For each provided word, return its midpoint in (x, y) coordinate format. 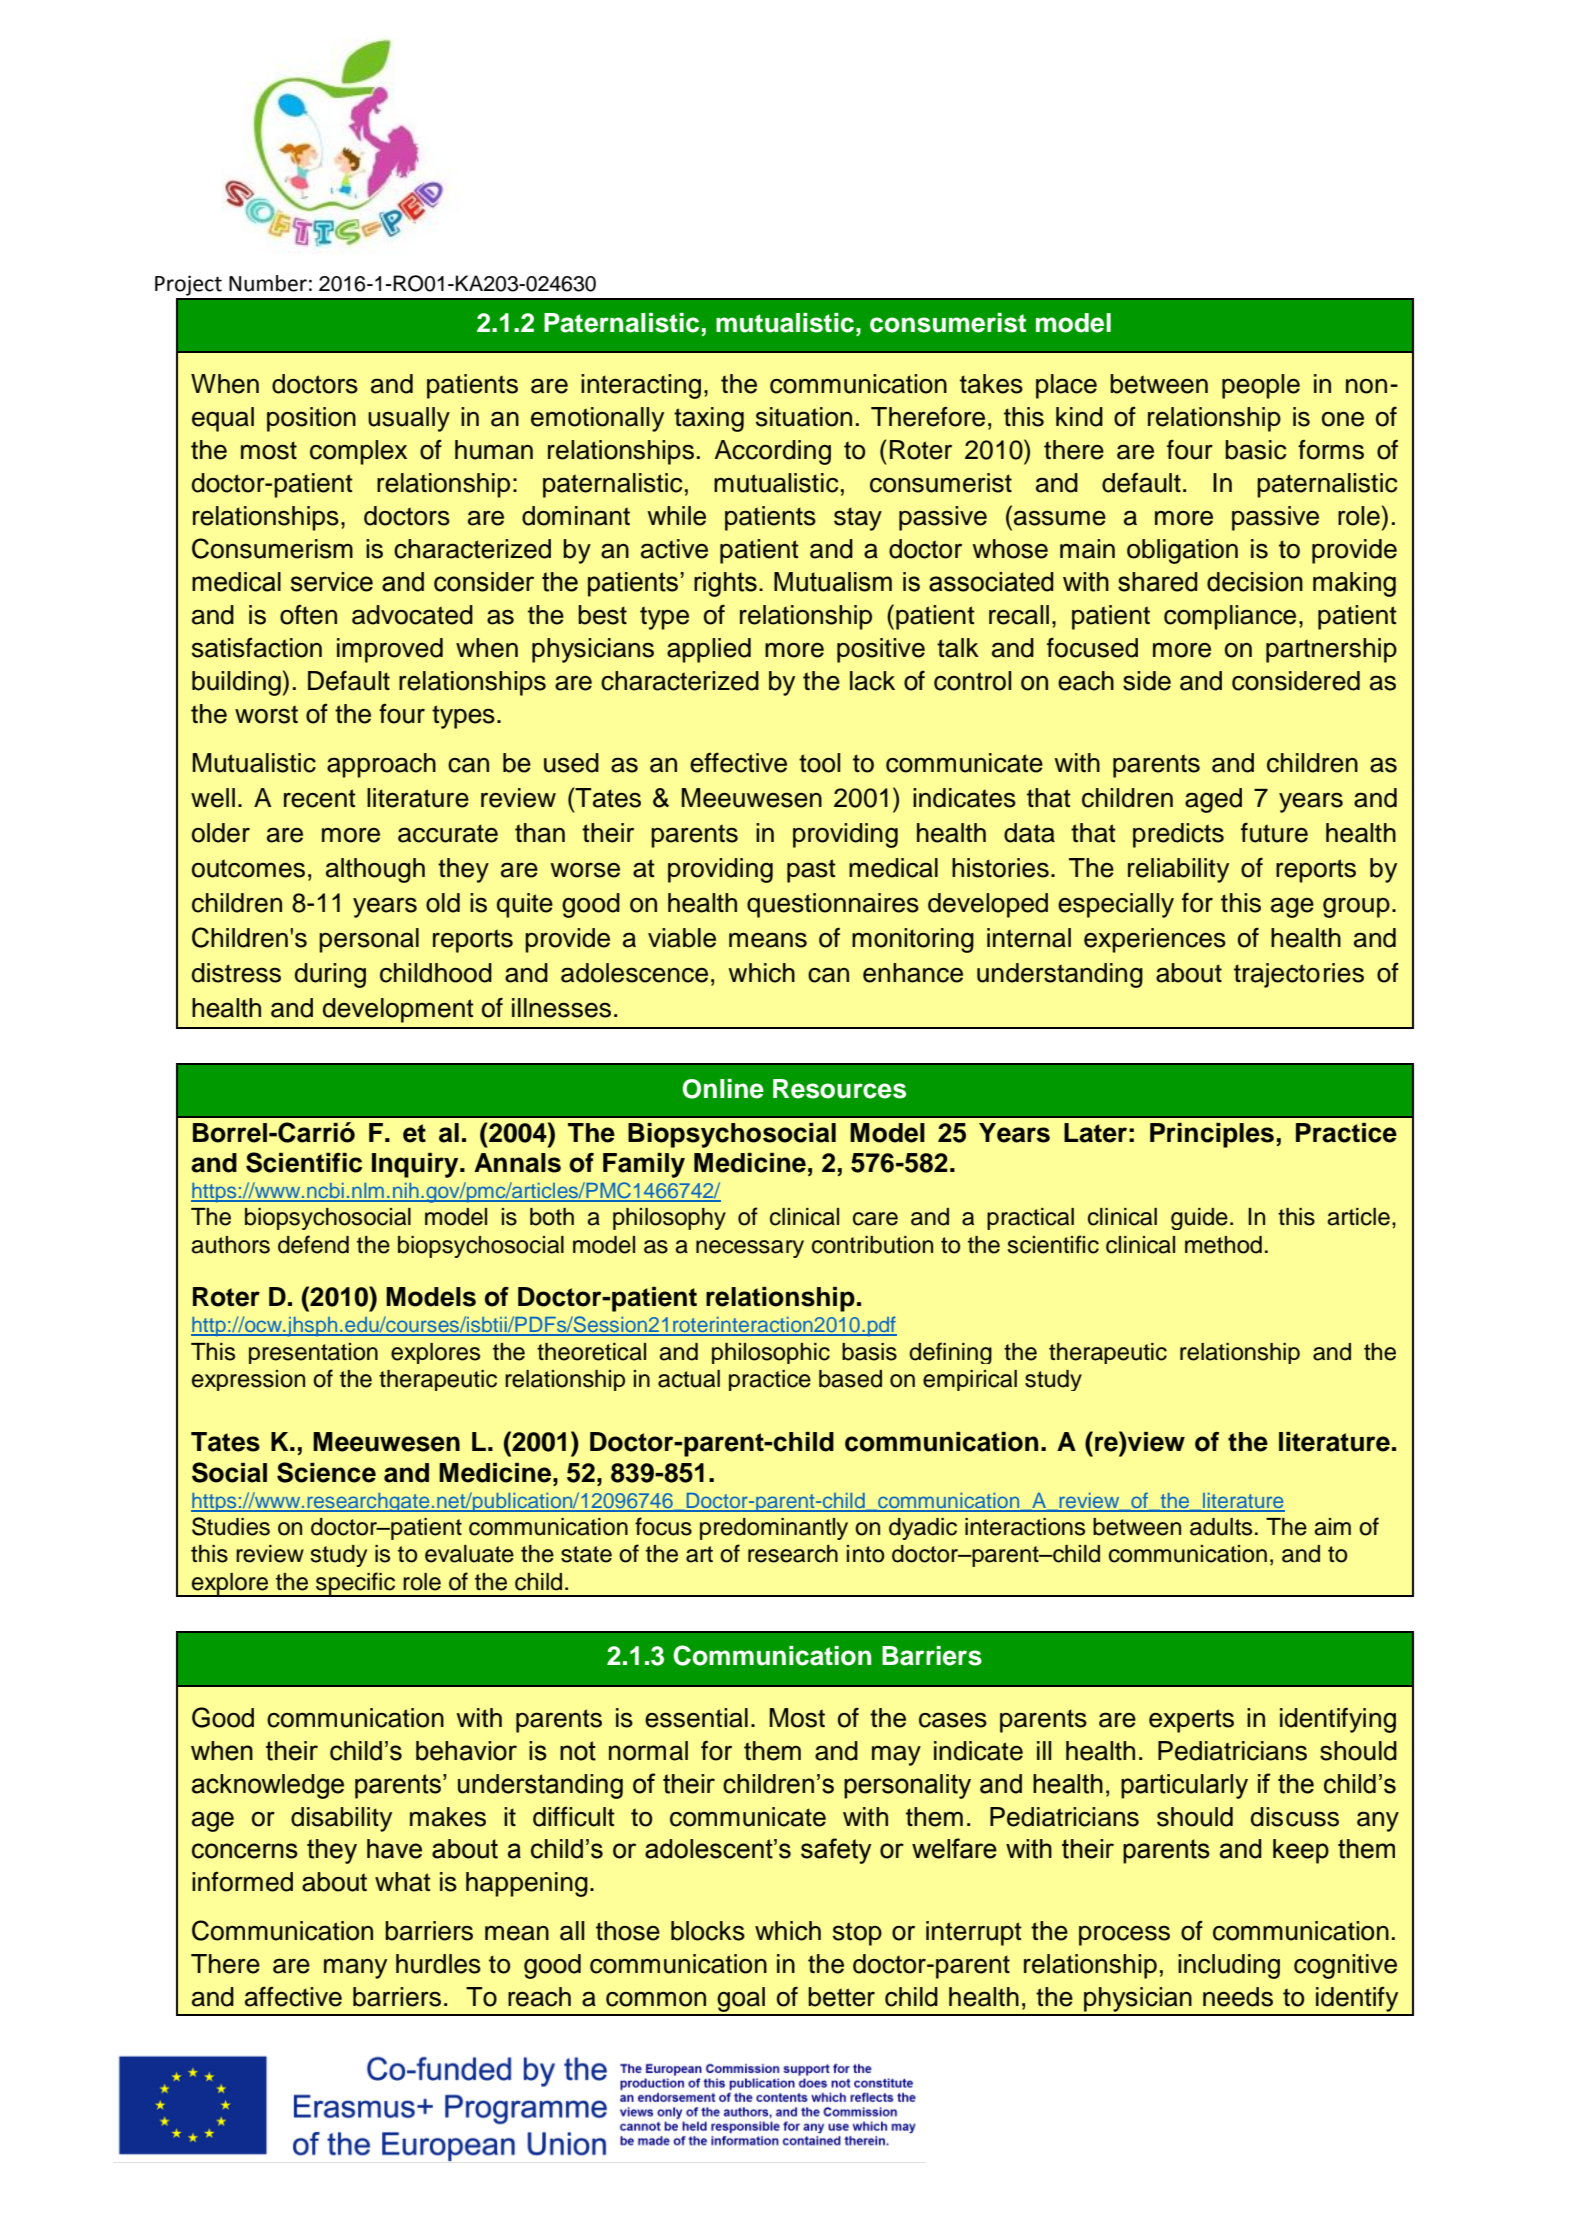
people (1261, 386)
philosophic (771, 1353)
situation (804, 417)
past (811, 871)
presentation (313, 1353)
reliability (1178, 870)
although (375, 870)
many (355, 1968)
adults (1221, 1527)
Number (268, 283)
